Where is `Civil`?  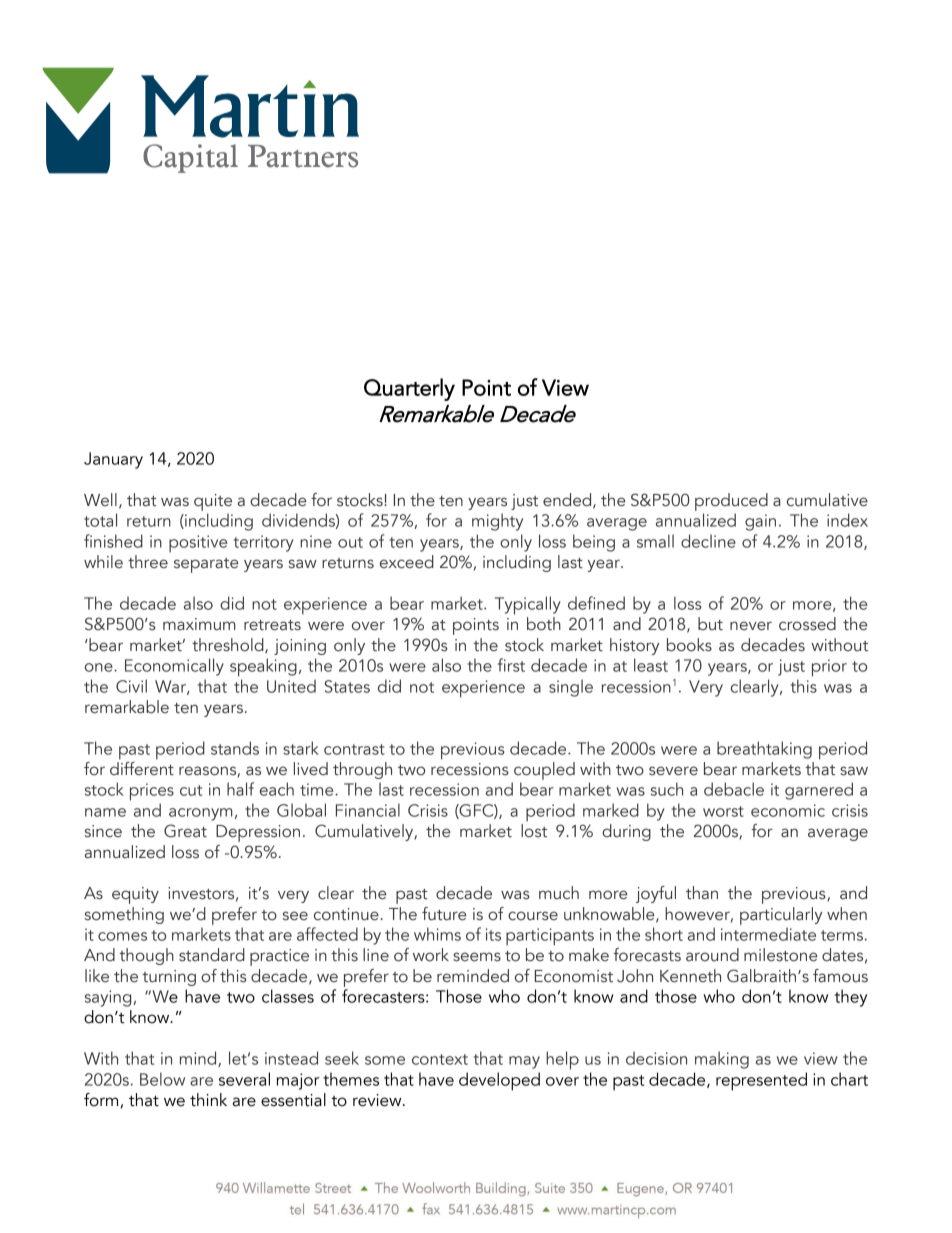 Civil is located at coordinates (131, 686).
